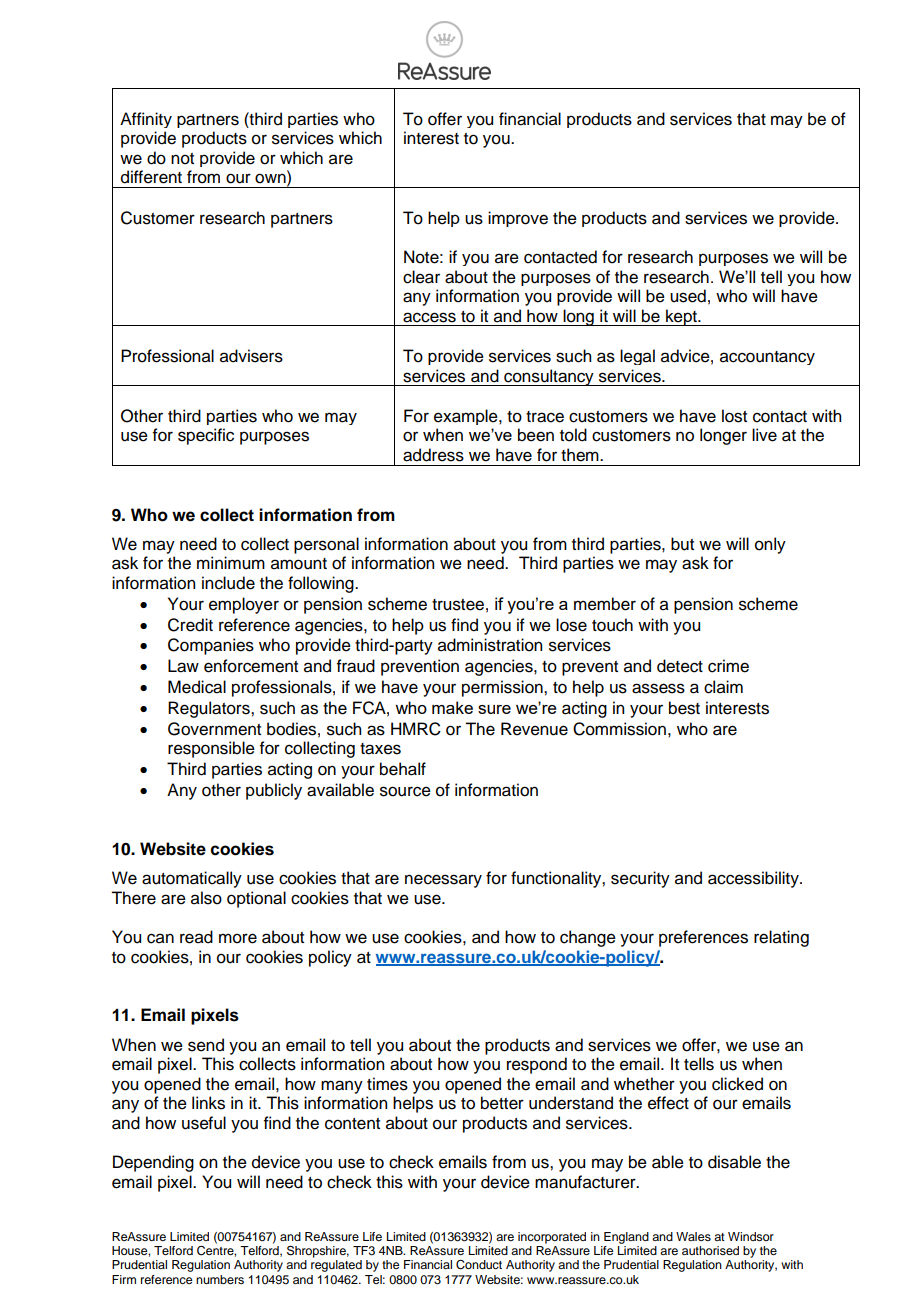 This screenshot has width=924, height=1308. I want to click on used, so click(688, 296).
